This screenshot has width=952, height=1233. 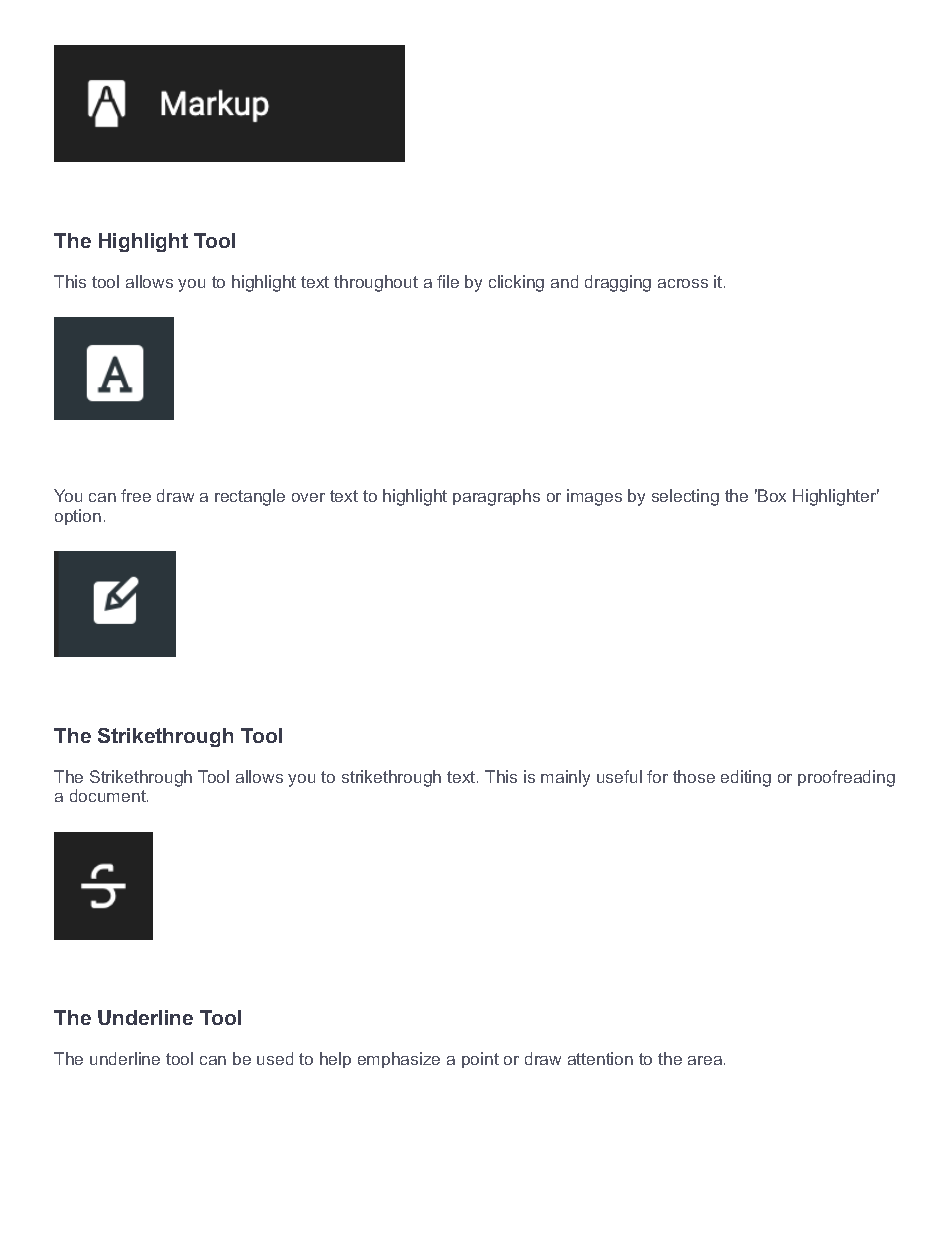 What do you see at coordinates (683, 283) in the screenshot?
I see `across` at bounding box center [683, 283].
